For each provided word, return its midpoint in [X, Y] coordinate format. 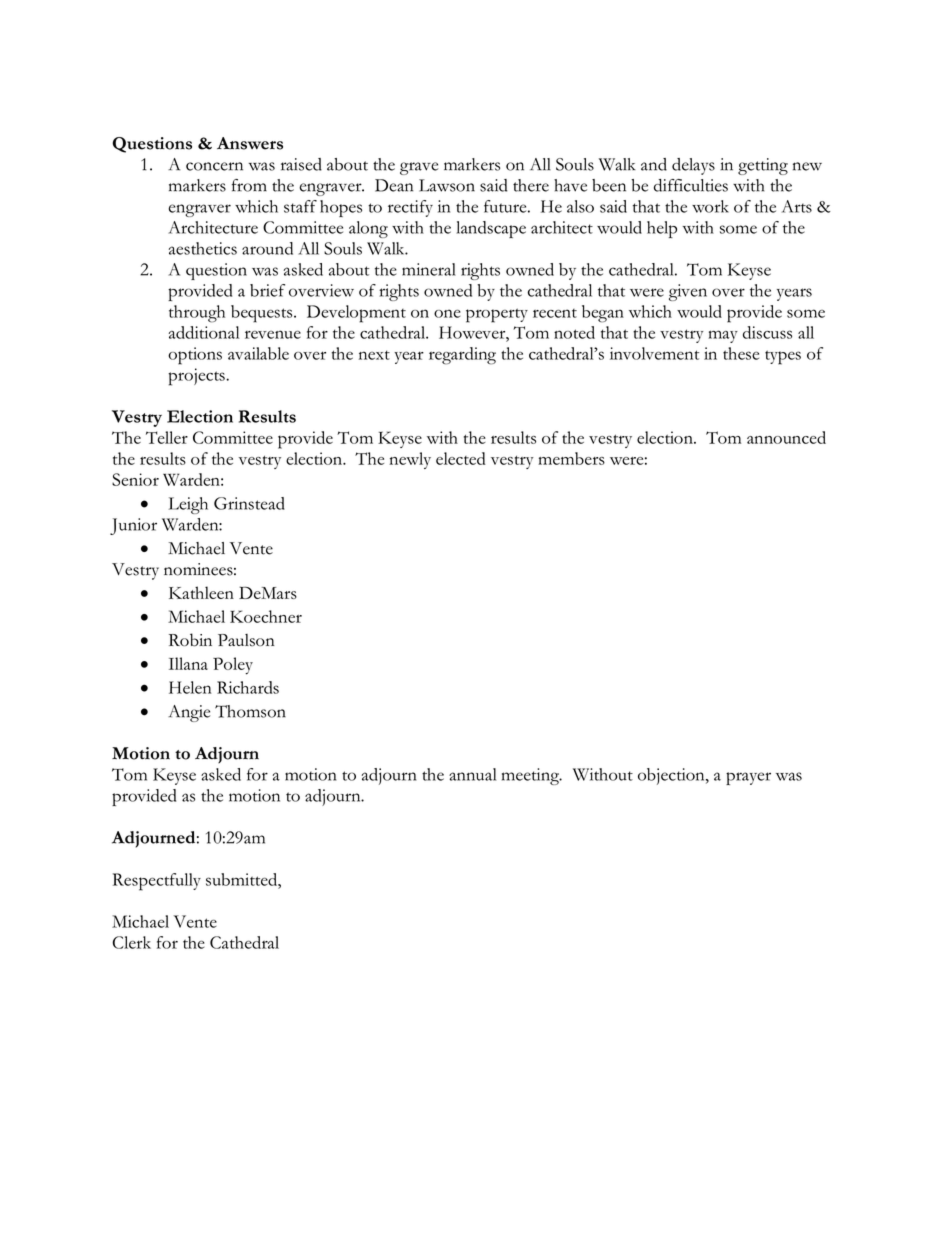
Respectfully [157, 882]
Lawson [447, 185]
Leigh [188, 505]
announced [786, 437]
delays [693, 166]
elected [461, 458]
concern [214, 166]
